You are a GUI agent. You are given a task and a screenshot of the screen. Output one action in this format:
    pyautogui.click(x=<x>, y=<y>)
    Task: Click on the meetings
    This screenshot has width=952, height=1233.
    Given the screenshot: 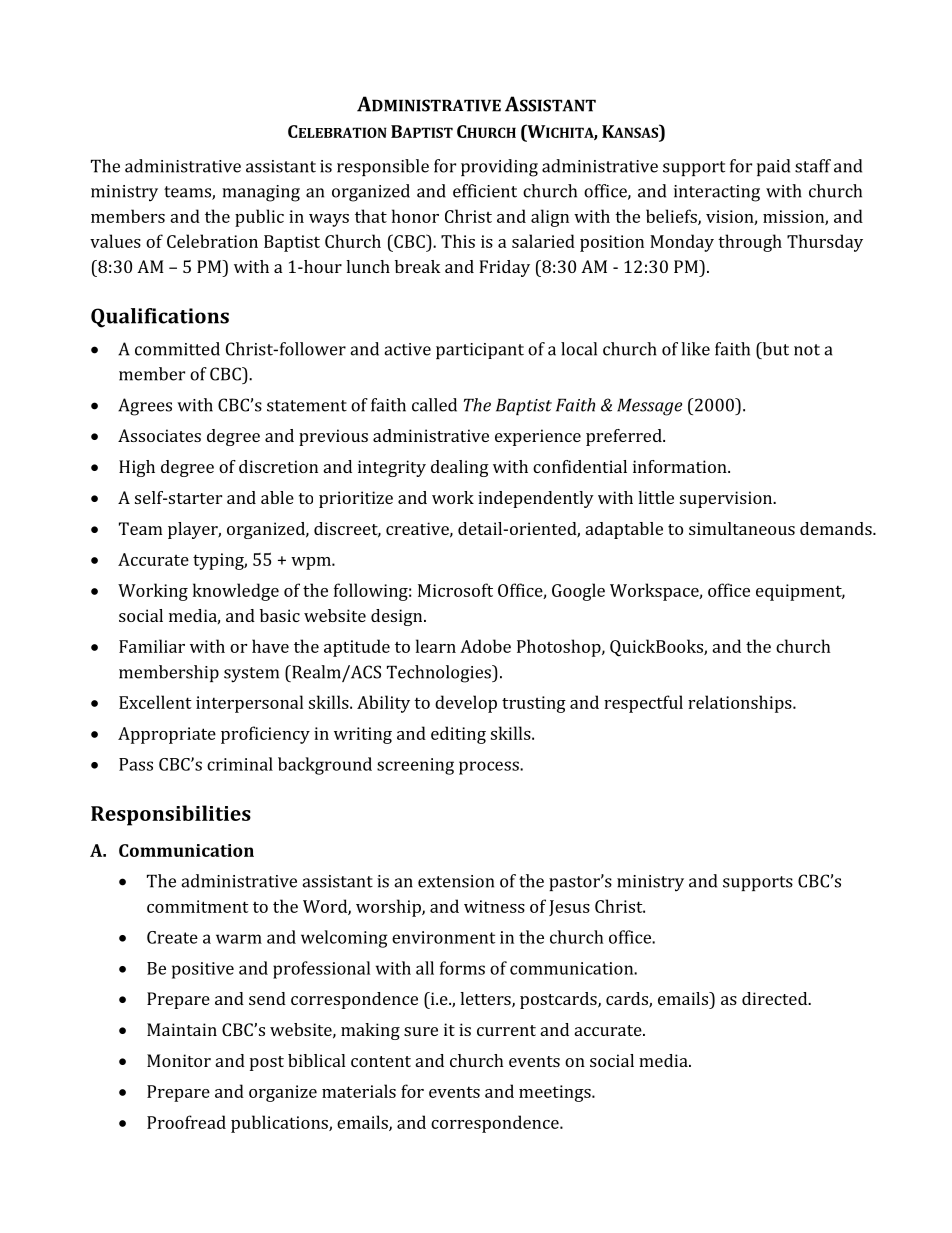 What is the action you would take?
    pyautogui.click(x=556, y=1093)
